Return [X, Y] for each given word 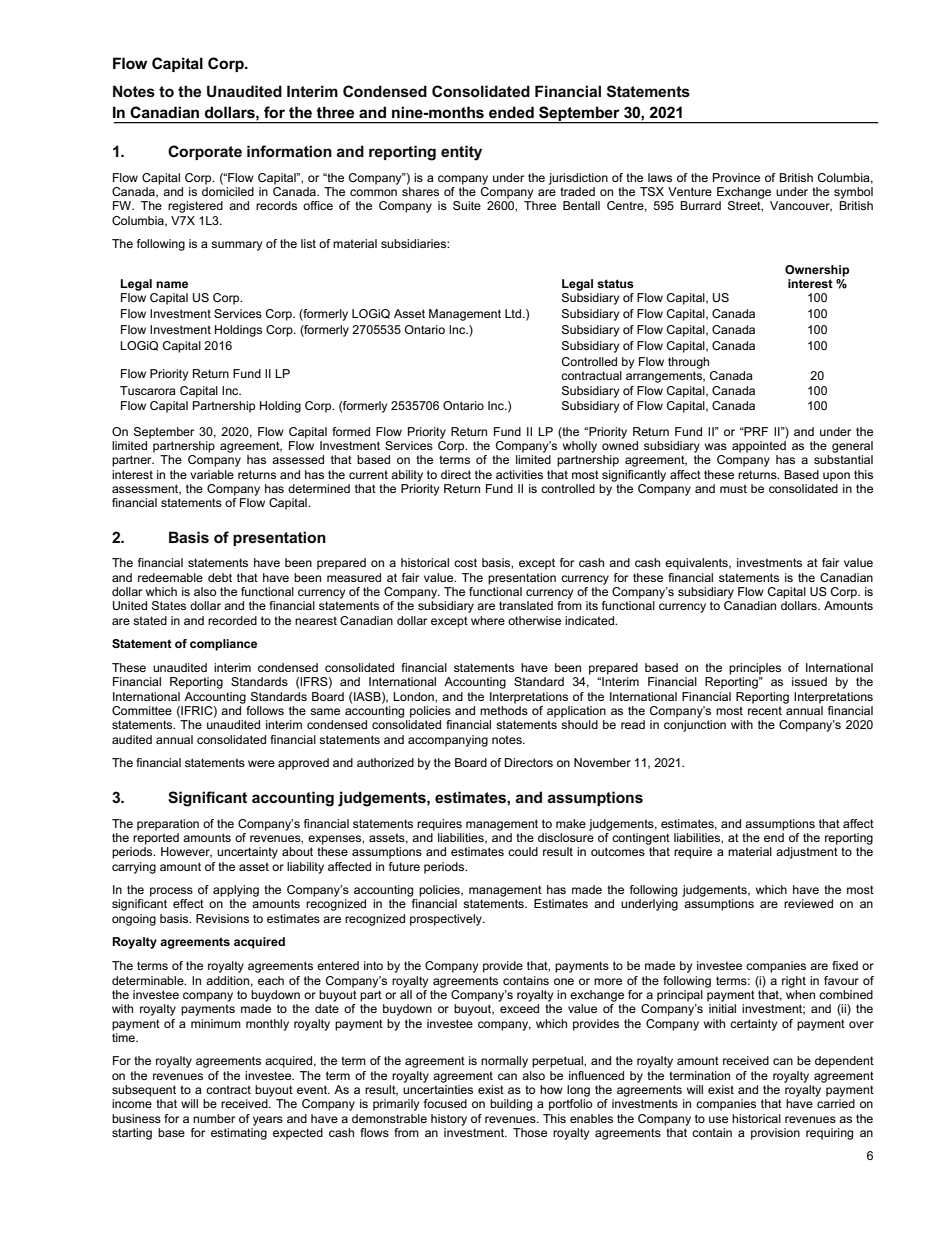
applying [236, 891]
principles [755, 669]
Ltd [514, 313]
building [511, 1105]
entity [461, 153]
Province [736, 177]
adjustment [807, 853]
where [488, 620]
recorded [232, 620]
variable [212, 474]
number [214, 1118]
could [523, 851]
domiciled [228, 191]
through [688, 363]
